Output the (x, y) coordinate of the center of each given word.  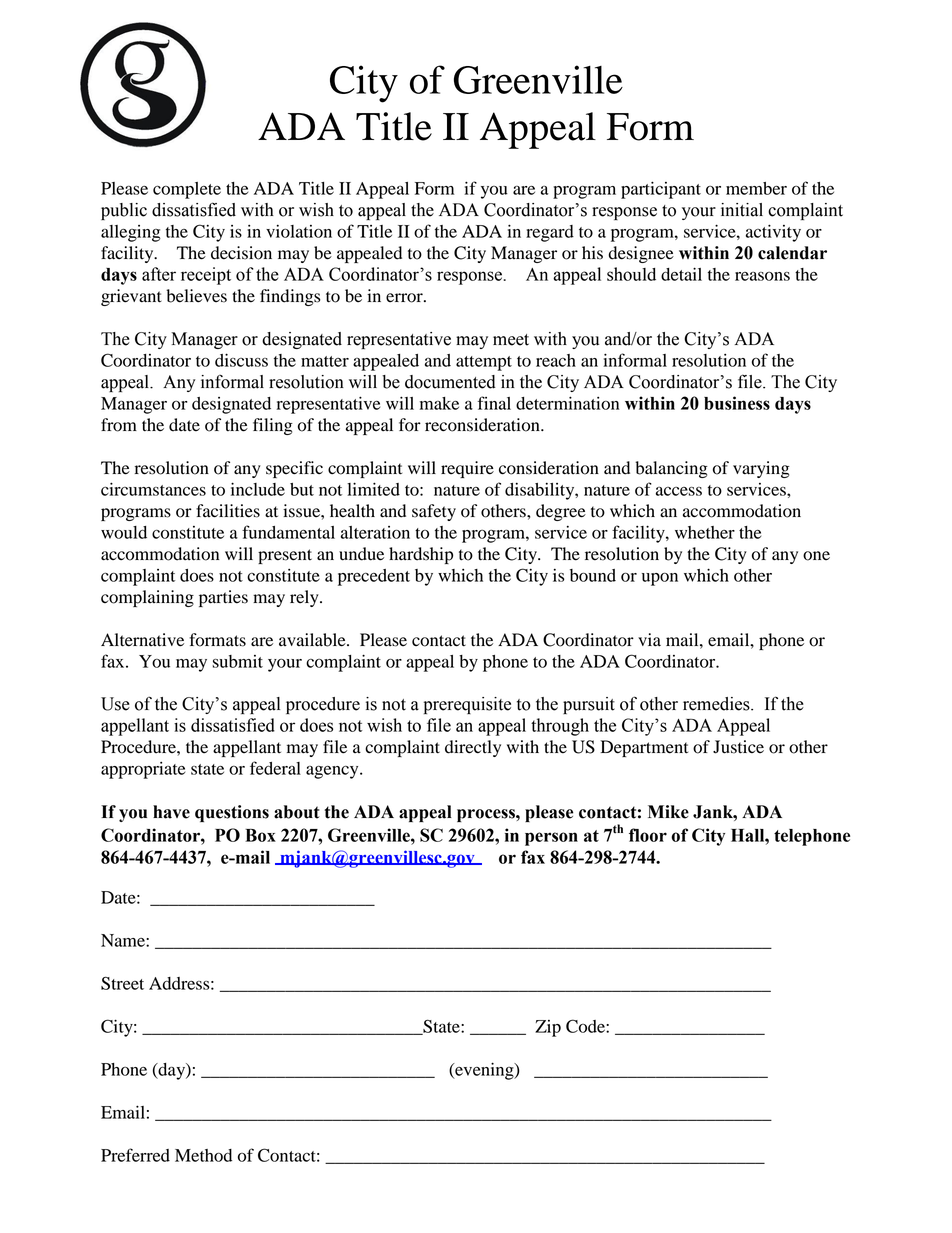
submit (237, 661)
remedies (717, 704)
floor (648, 835)
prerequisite (467, 705)
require (467, 469)
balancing (671, 469)
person (551, 839)
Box (260, 835)
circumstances (153, 489)
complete (187, 190)
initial (742, 210)
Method (203, 1155)
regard (550, 233)
